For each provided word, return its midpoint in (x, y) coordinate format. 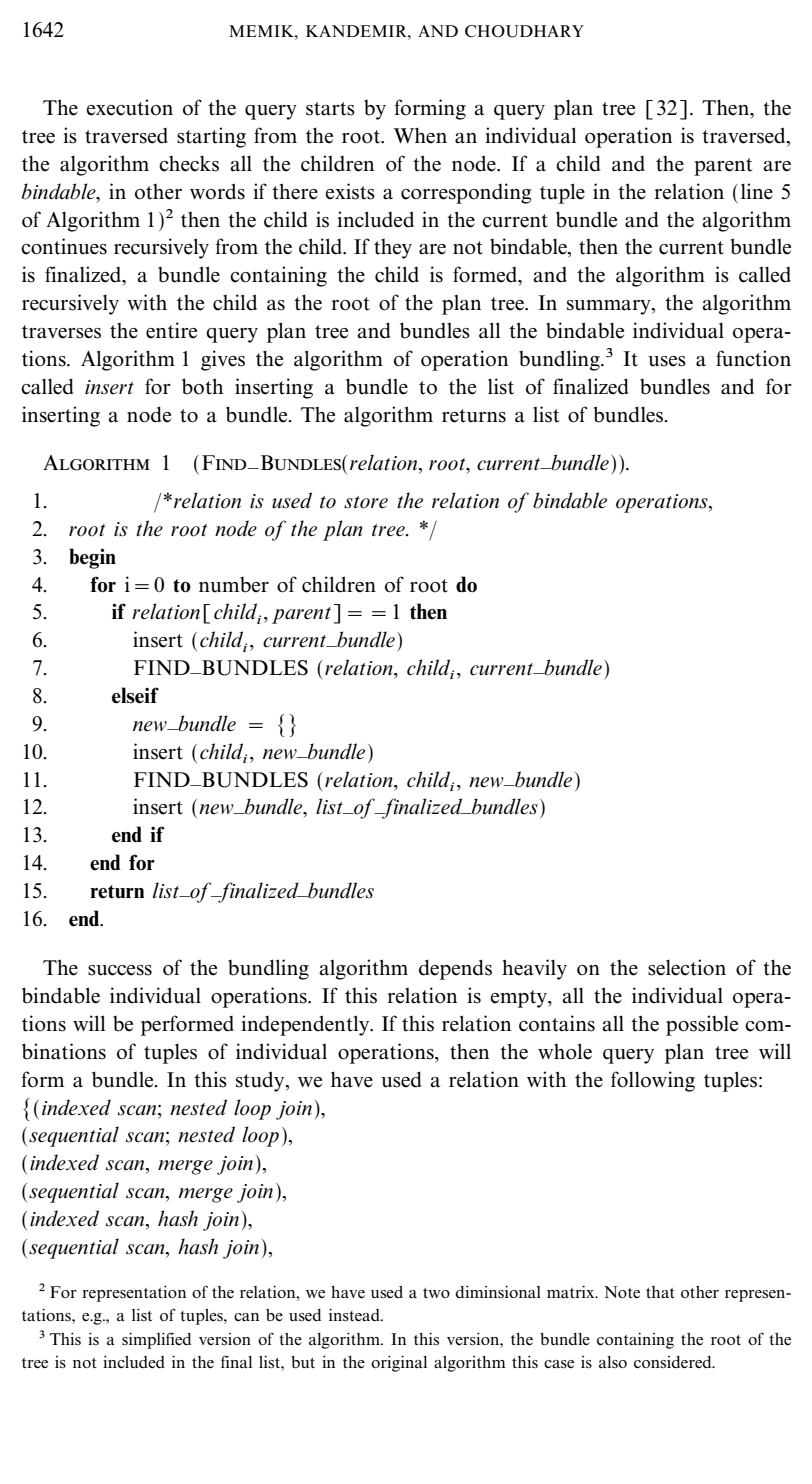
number (234, 585)
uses (667, 361)
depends (455, 969)
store (366, 502)
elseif (135, 695)
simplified (156, 1340)
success (120, 970)
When (420, 135)
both (203, 386)
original (399, 1363)
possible (702, 1025)
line (757, 191)
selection (687, 967)
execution (130, 107)
